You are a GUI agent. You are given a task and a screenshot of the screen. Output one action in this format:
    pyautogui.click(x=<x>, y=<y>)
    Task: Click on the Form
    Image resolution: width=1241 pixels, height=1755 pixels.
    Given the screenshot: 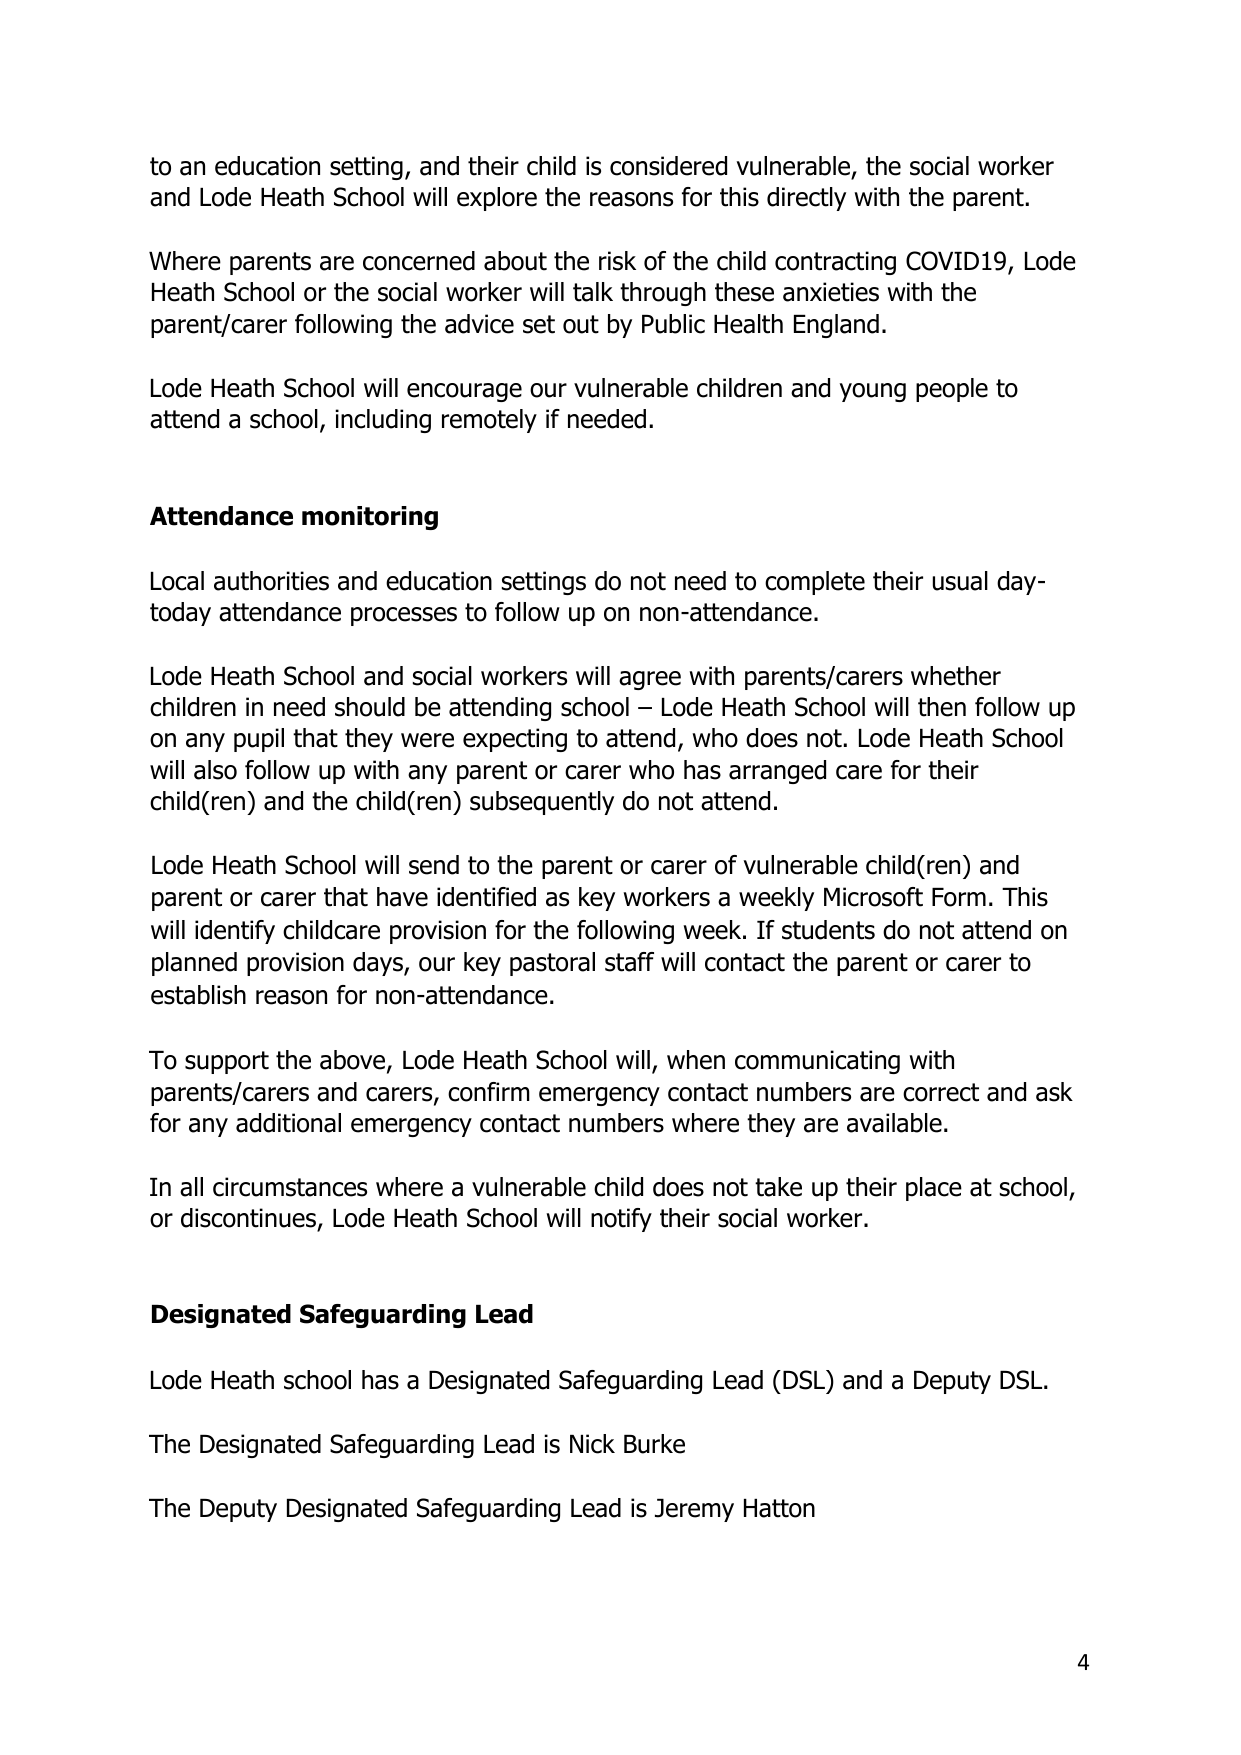 What is the action you would take?
    pyautogui.click(x=959, y=897)
